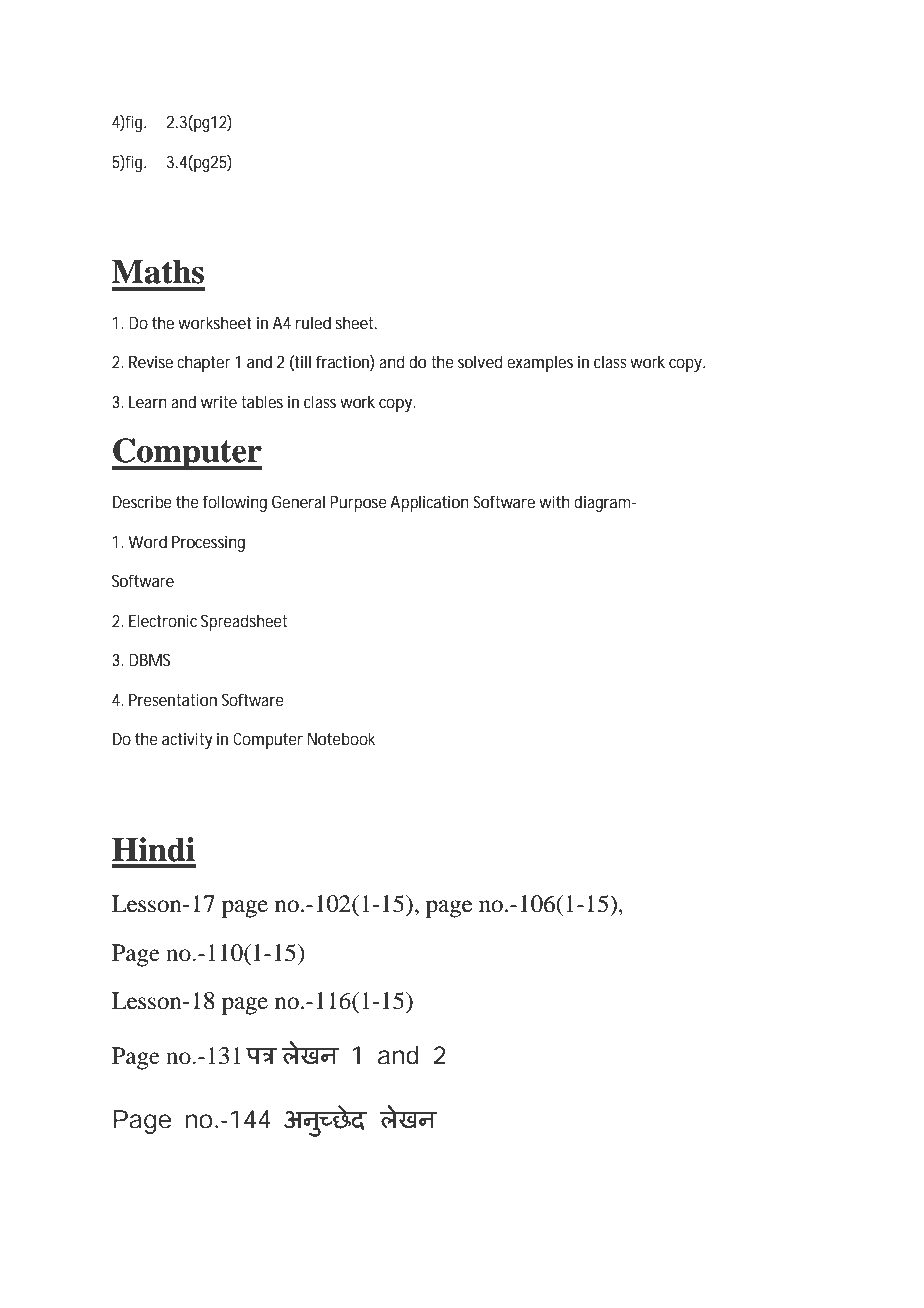  What do you see at coordinates (554, 501) in the document?
I see `with` at bounding box center [554, 501].
